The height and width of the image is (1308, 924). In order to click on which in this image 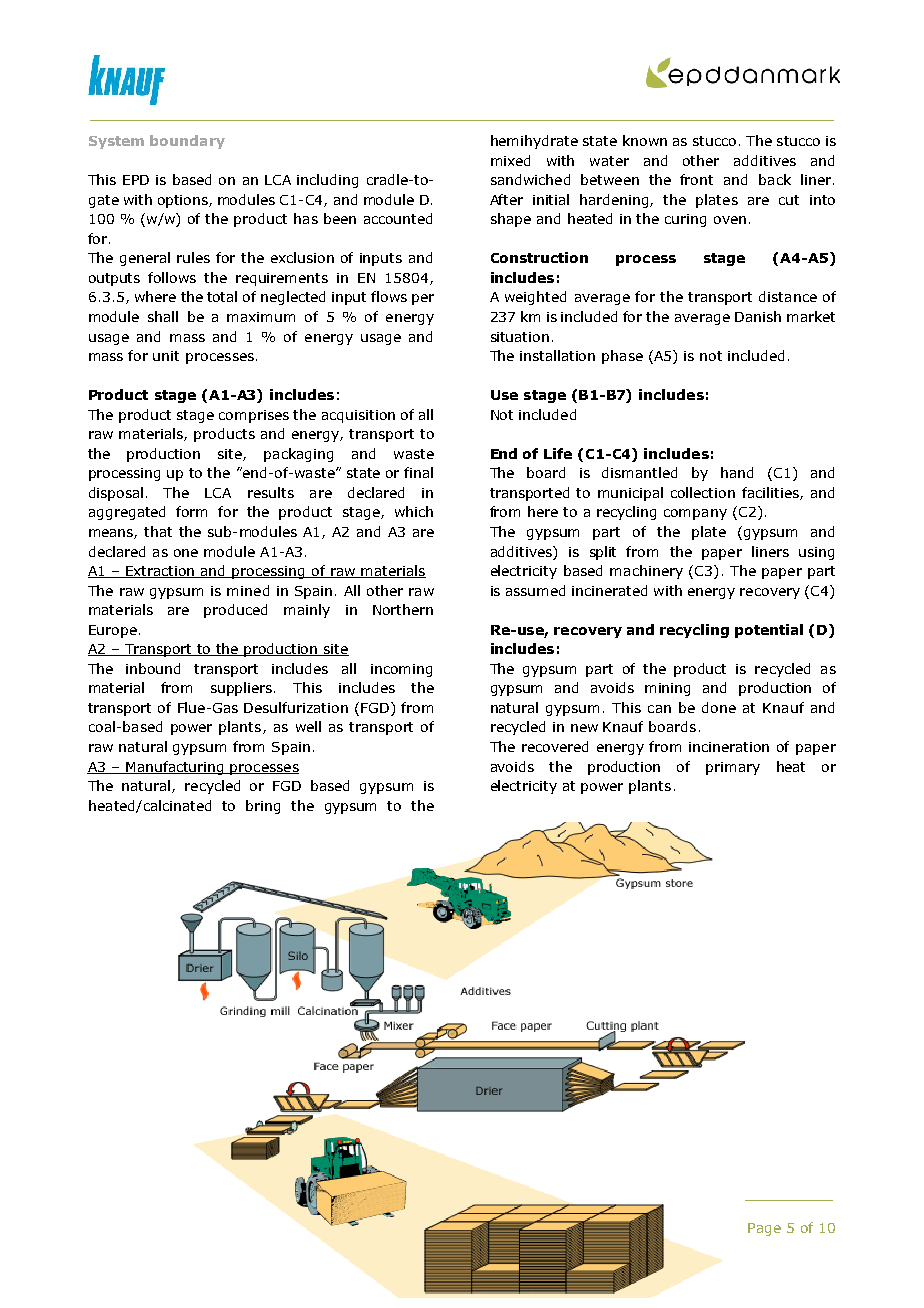, I will do `click(414, 511)`.
